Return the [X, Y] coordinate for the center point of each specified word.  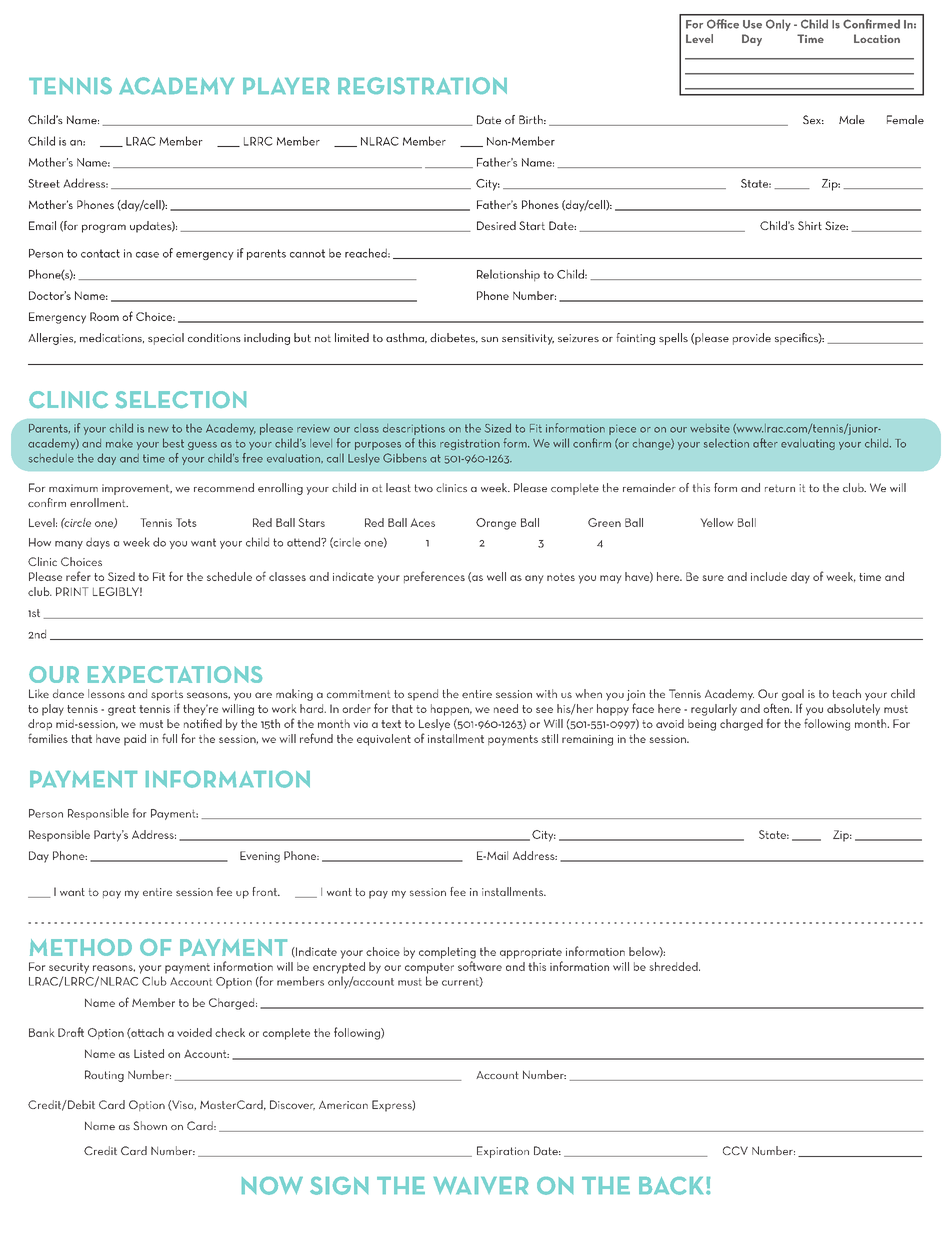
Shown [150, 1125]
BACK [673, 1186]
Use [752, 24]
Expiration [503, 1152]
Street [44, 183]
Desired [496, 225]
